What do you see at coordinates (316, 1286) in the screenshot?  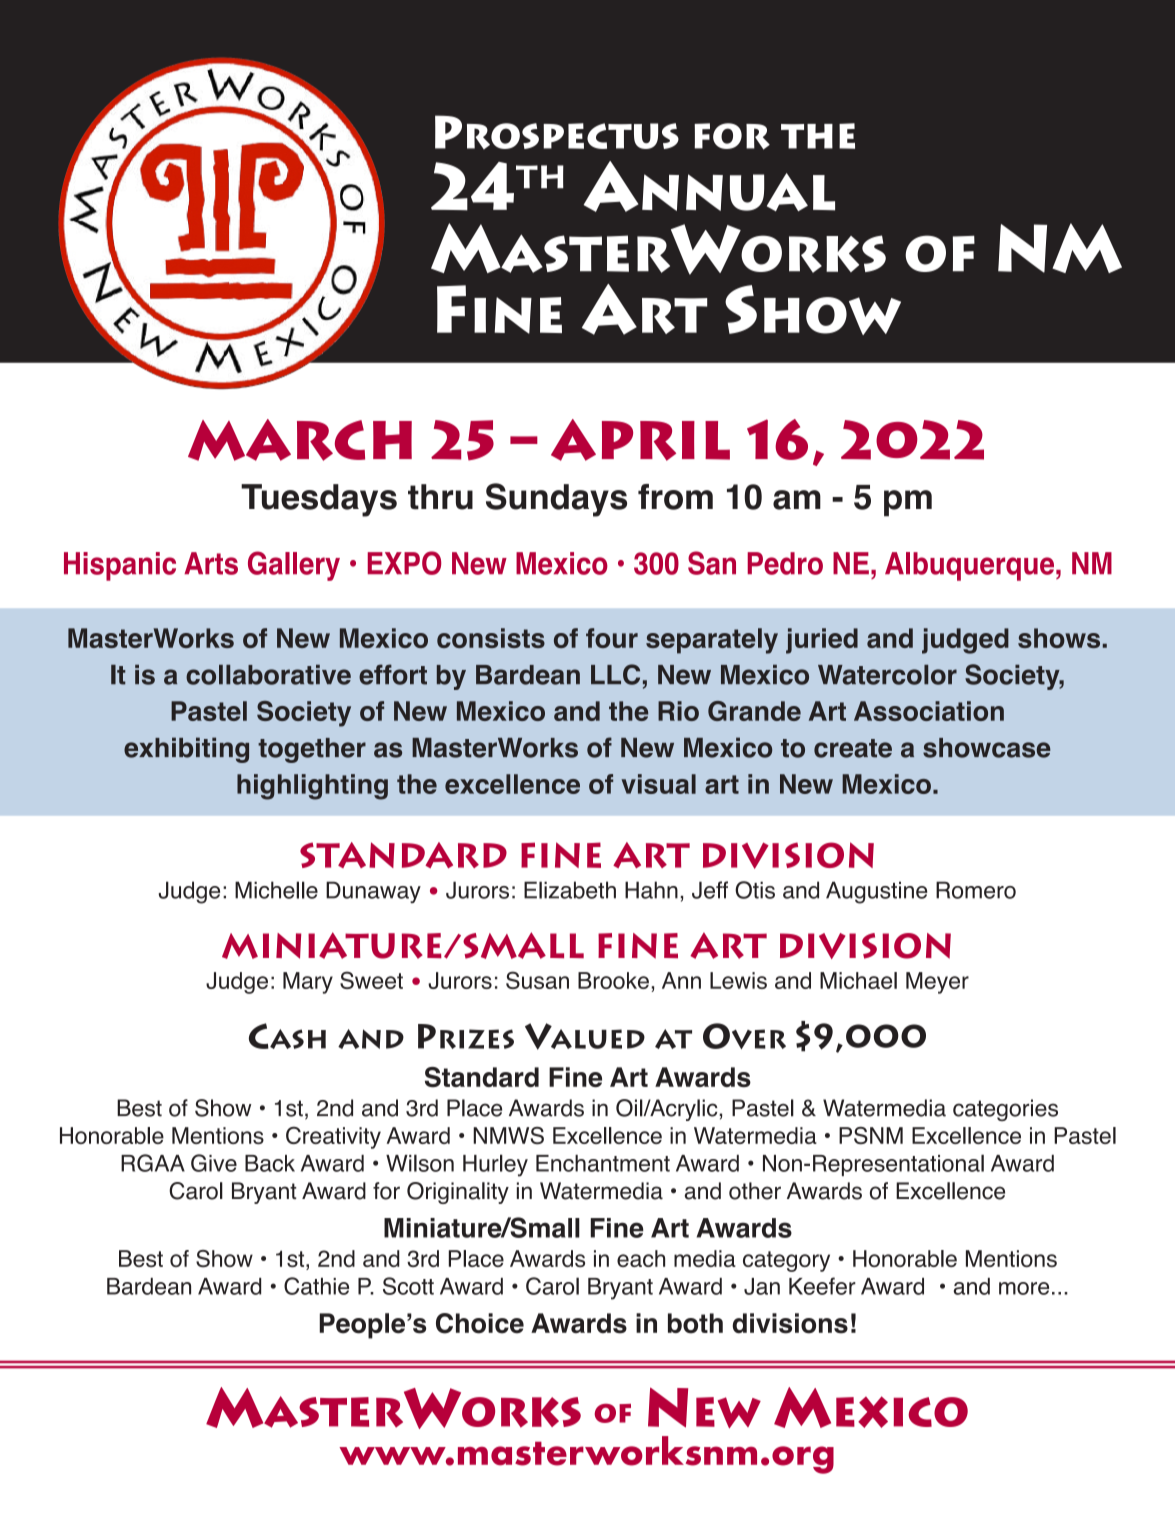 I see `Cathie` at bounding box center [316, 1286].
